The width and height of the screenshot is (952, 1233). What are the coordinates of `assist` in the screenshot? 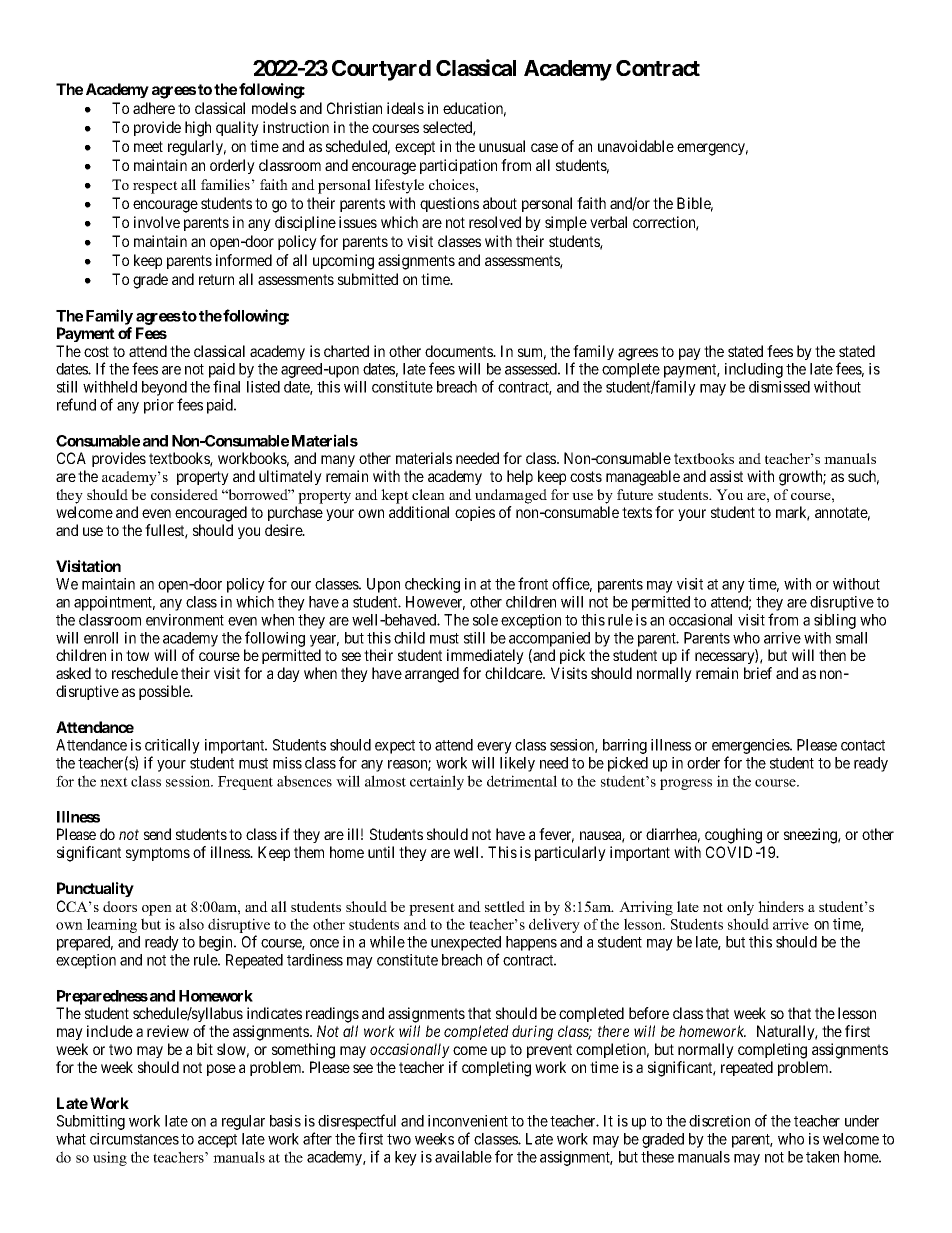 It's located at (726, 476).
